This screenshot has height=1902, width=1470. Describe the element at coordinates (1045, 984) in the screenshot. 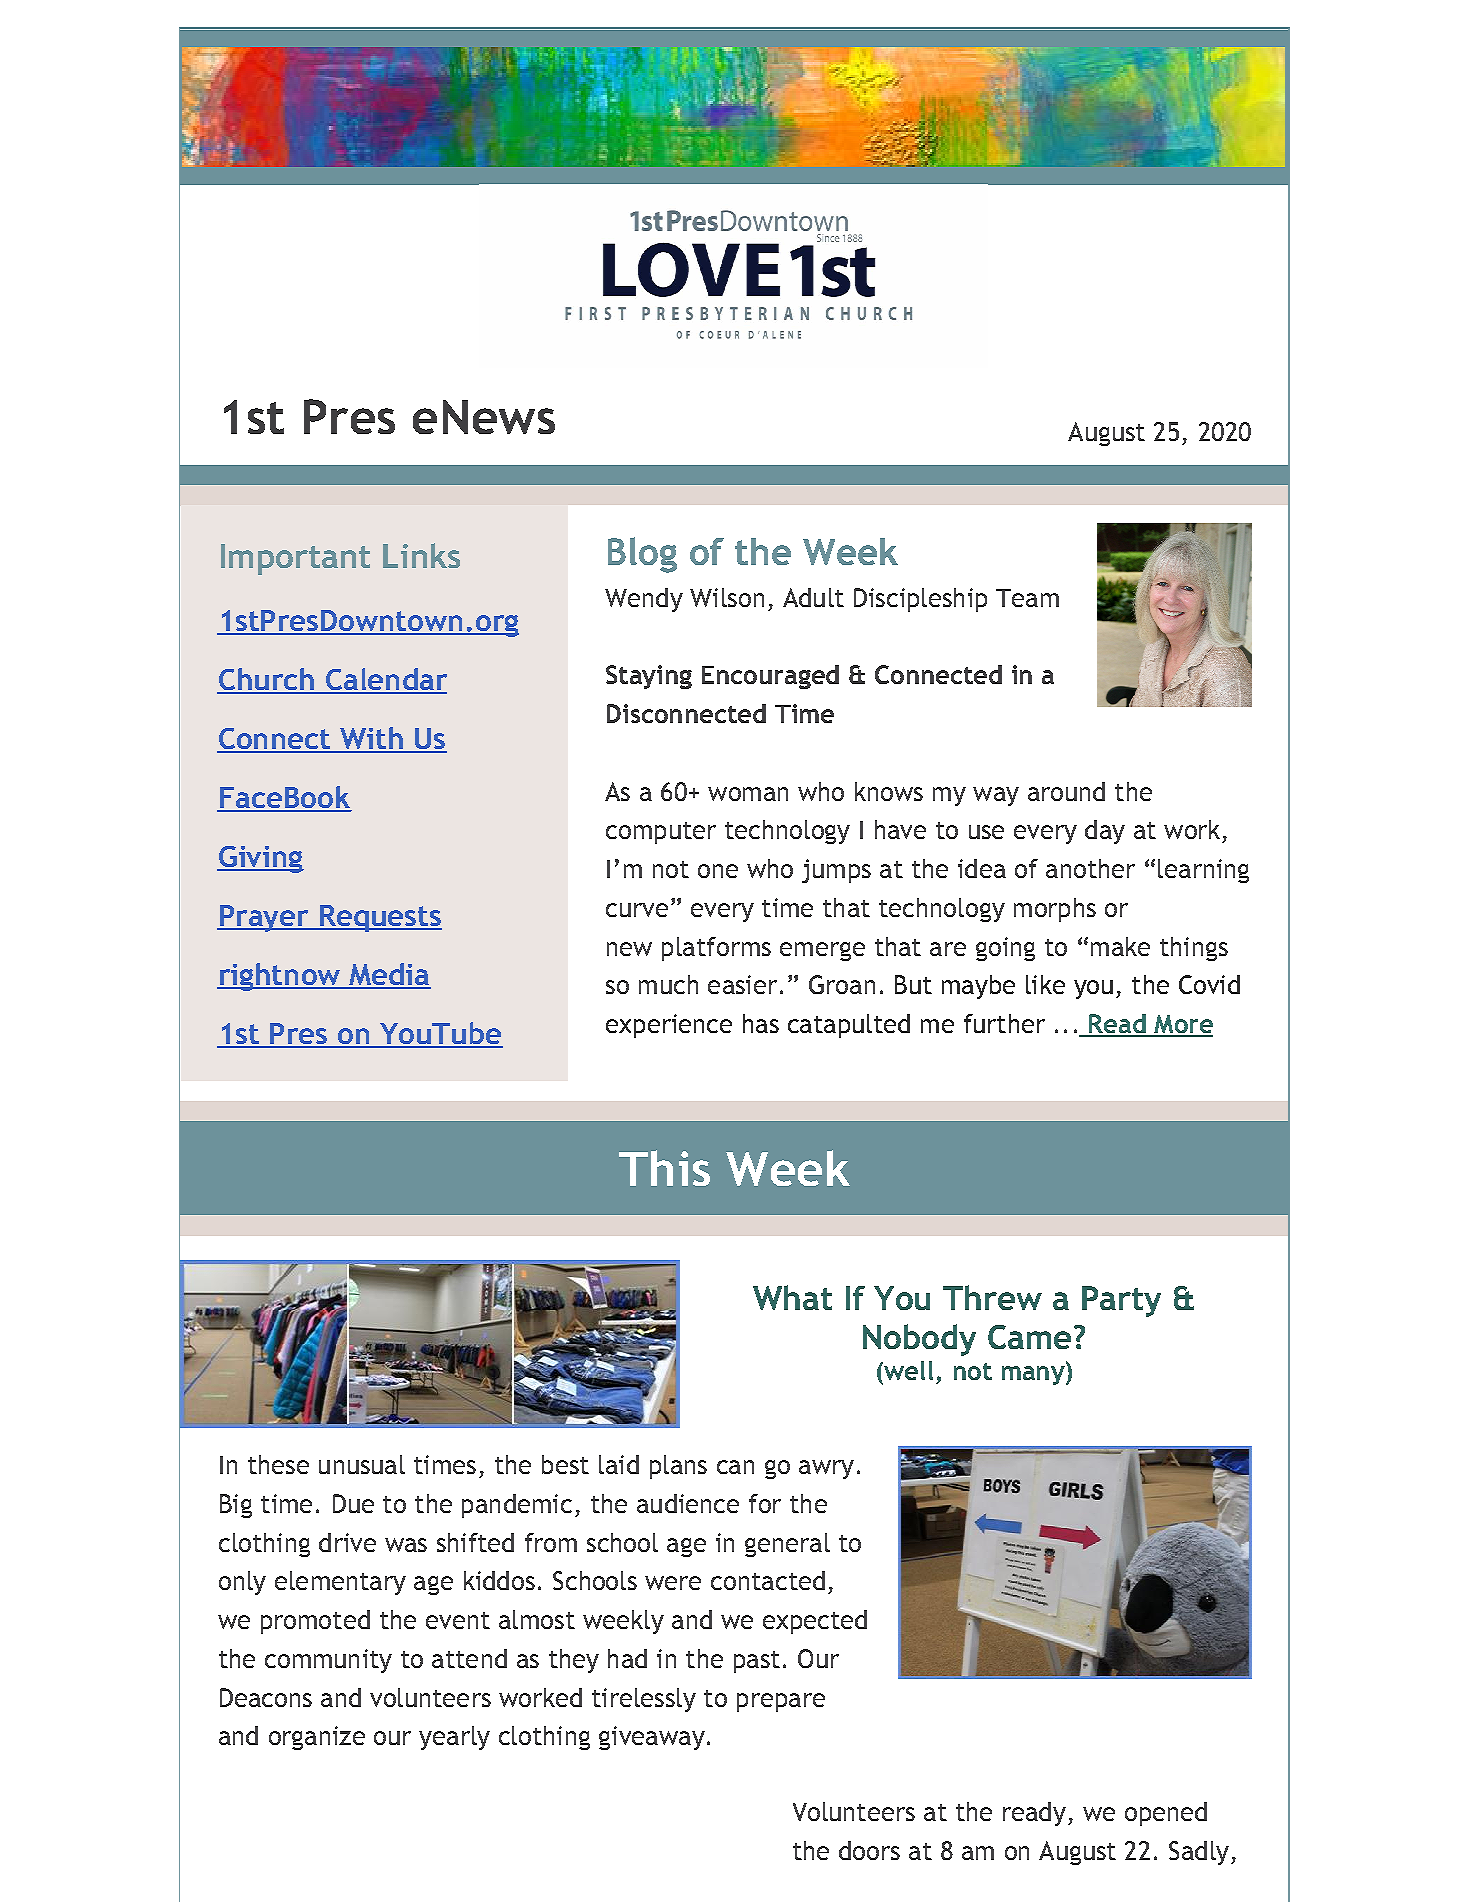

I see `like` at that location.
